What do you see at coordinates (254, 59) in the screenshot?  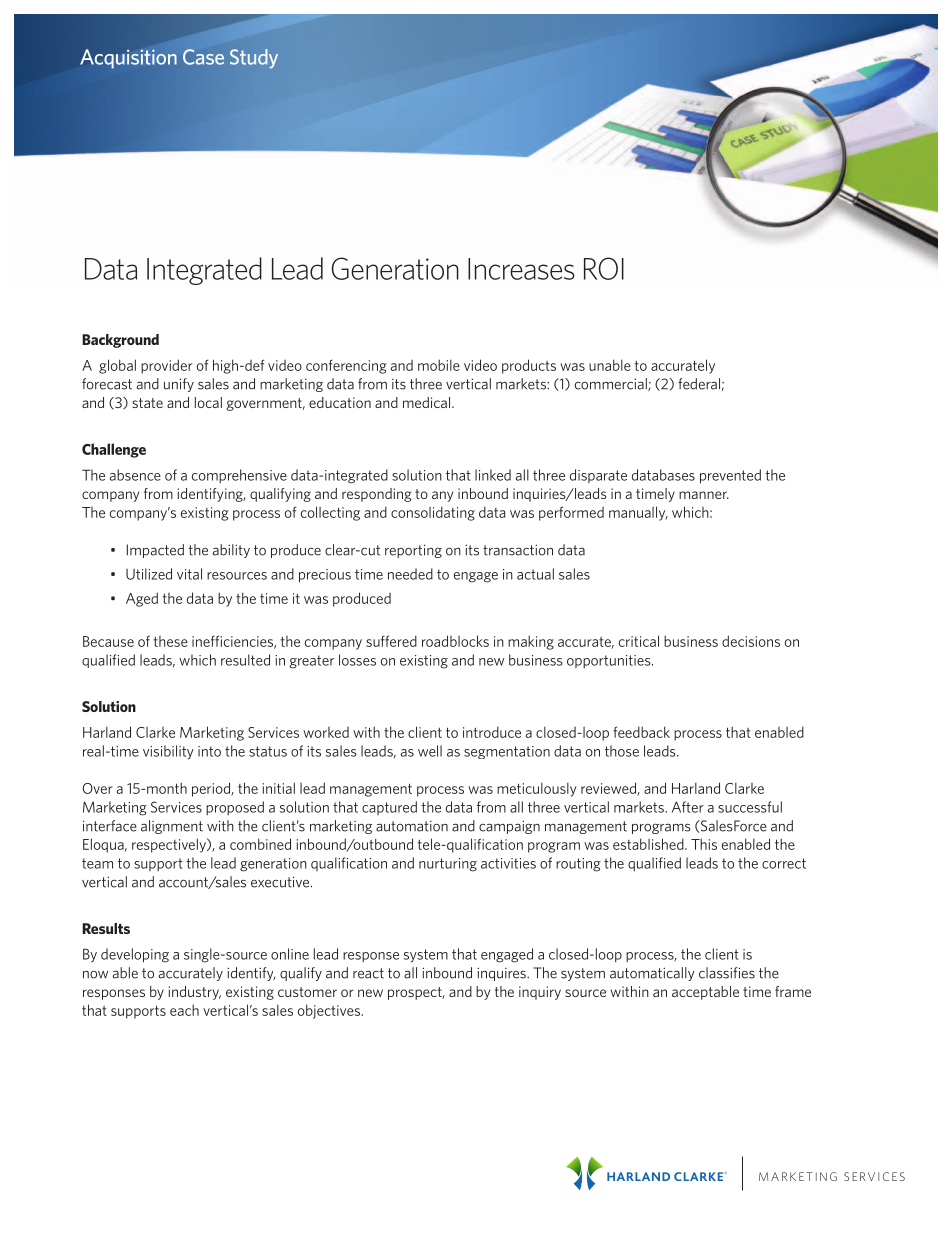 I see `Study` at bounding box center [254, 59].
